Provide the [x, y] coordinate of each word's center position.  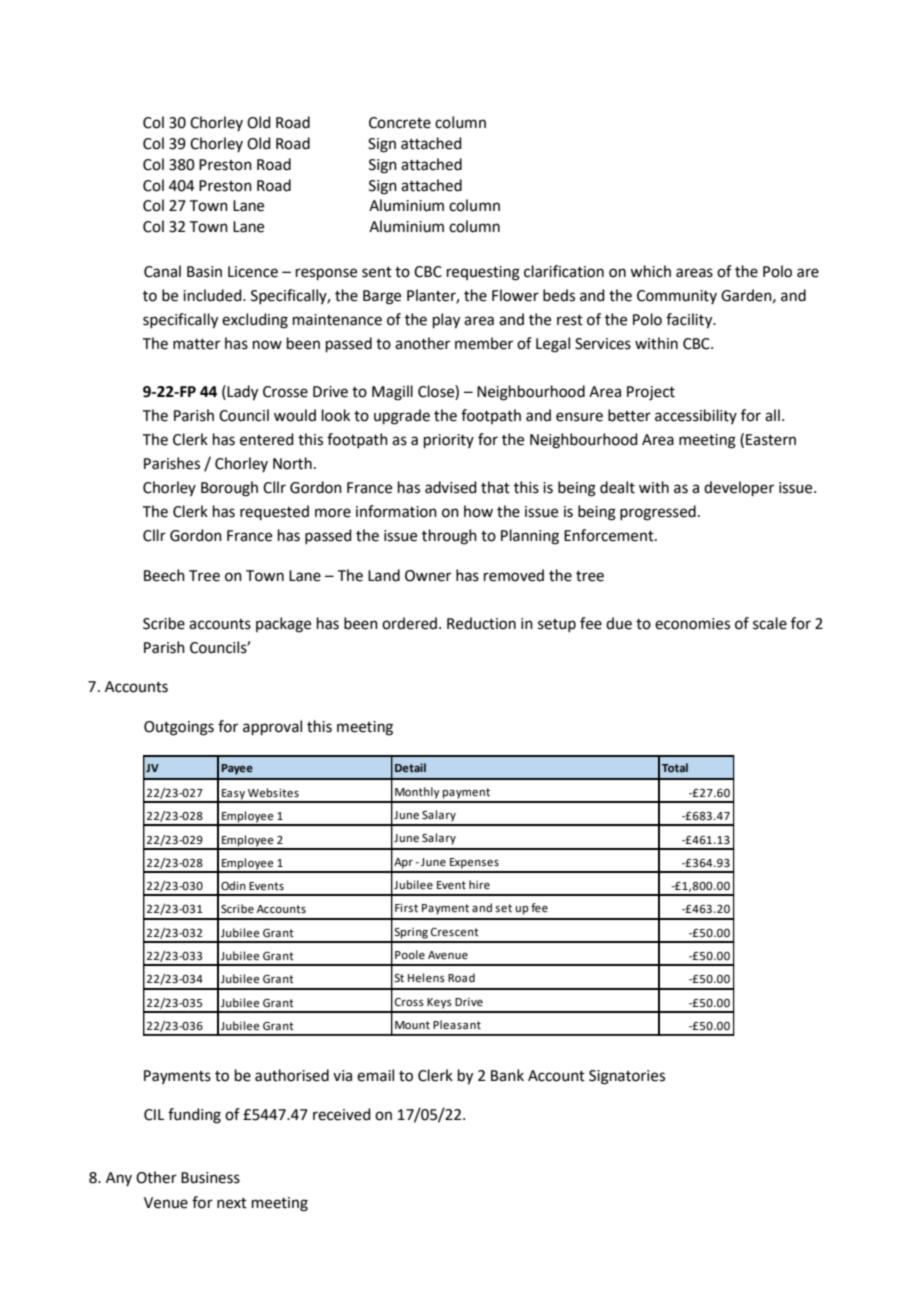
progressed [658, 513]
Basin [204, 272]
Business [210, 1178]
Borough [229, 489]
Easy [233, 795]
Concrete [400, 123]
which [650, 271]
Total [675, 767]
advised [451, 487]
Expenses [474, 863]
